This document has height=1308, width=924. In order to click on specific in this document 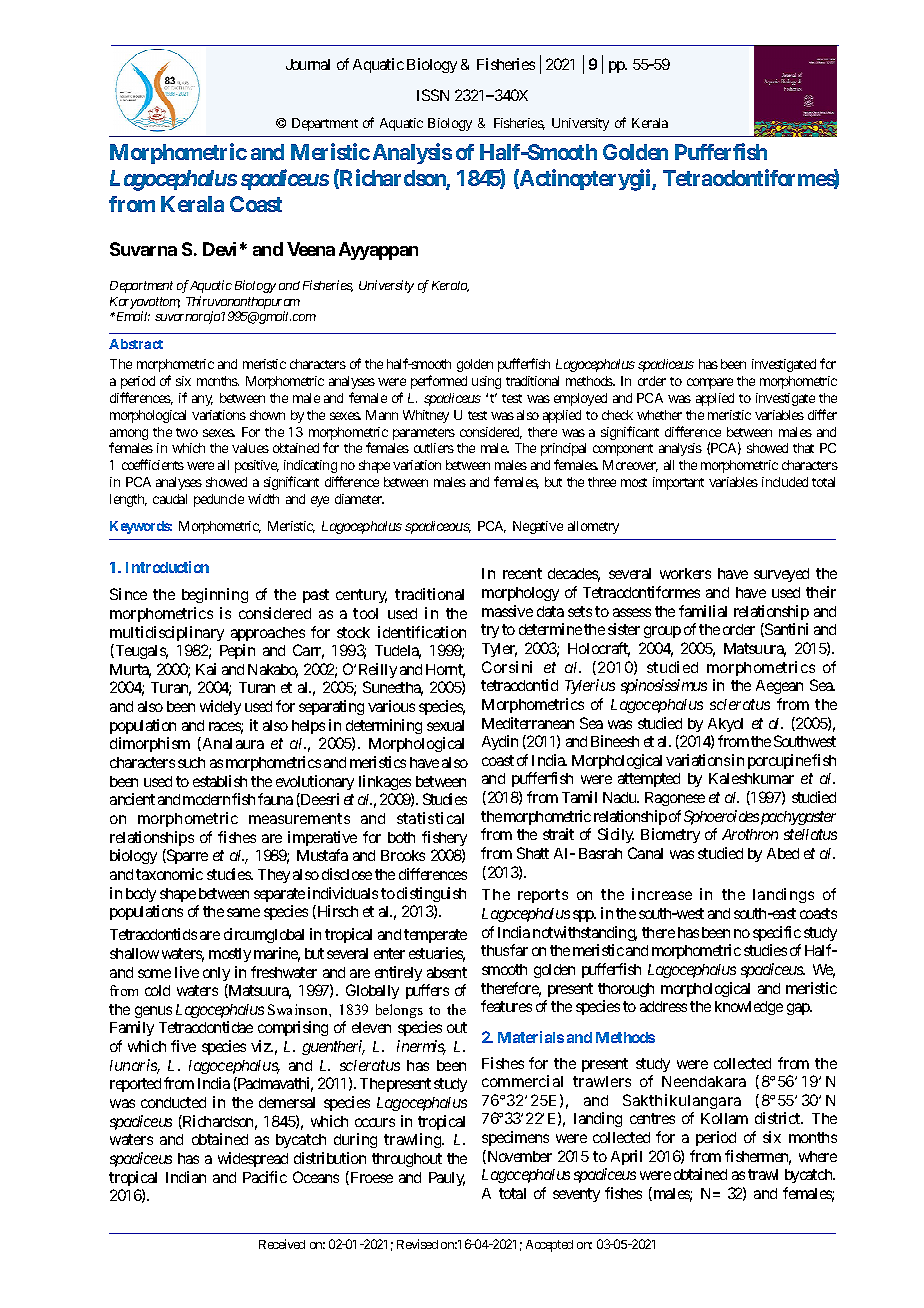, I will do `click(777, 933)`.
